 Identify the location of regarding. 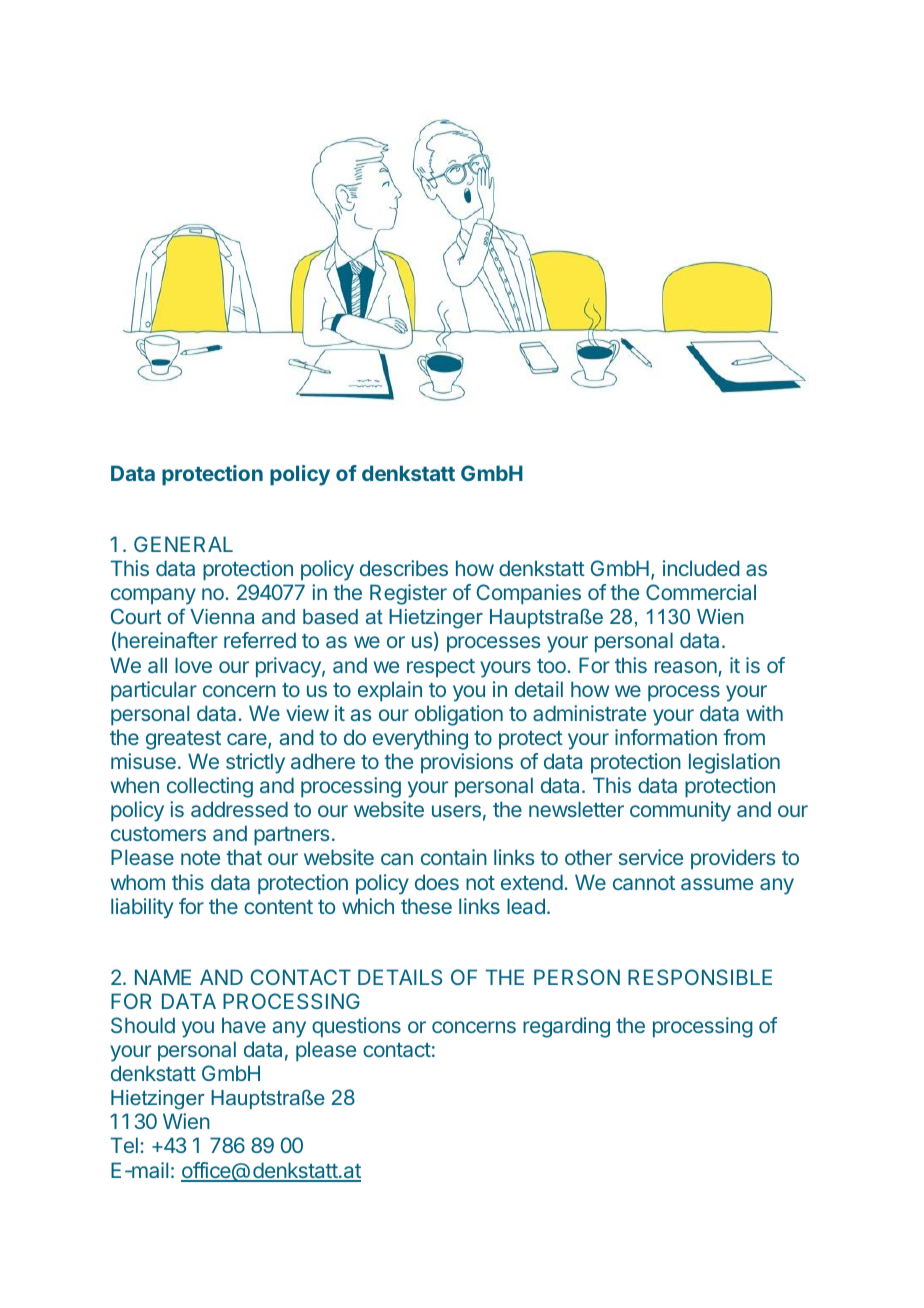
(566, 1027).
